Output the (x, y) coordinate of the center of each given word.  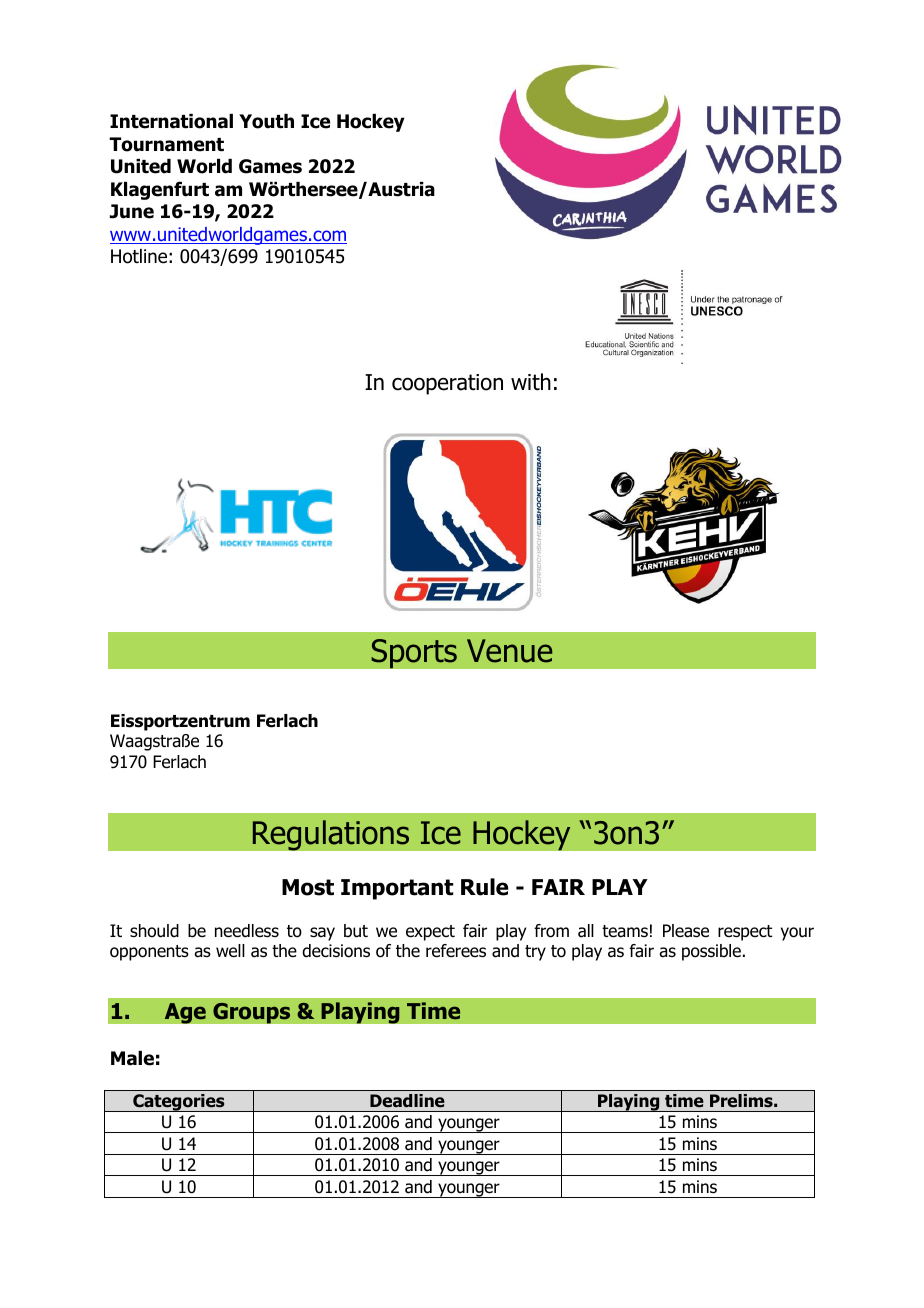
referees (456, 951)
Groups (252, 1013)
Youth (266, 121)
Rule (484, 887)
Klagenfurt (160, 190)
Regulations (331, 835)
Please (686, 931)
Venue (509, 651)
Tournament (166, 144)
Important (397, 889)
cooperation (447, 384)
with (531, 382)
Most (308, 887)
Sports (414, 653)
